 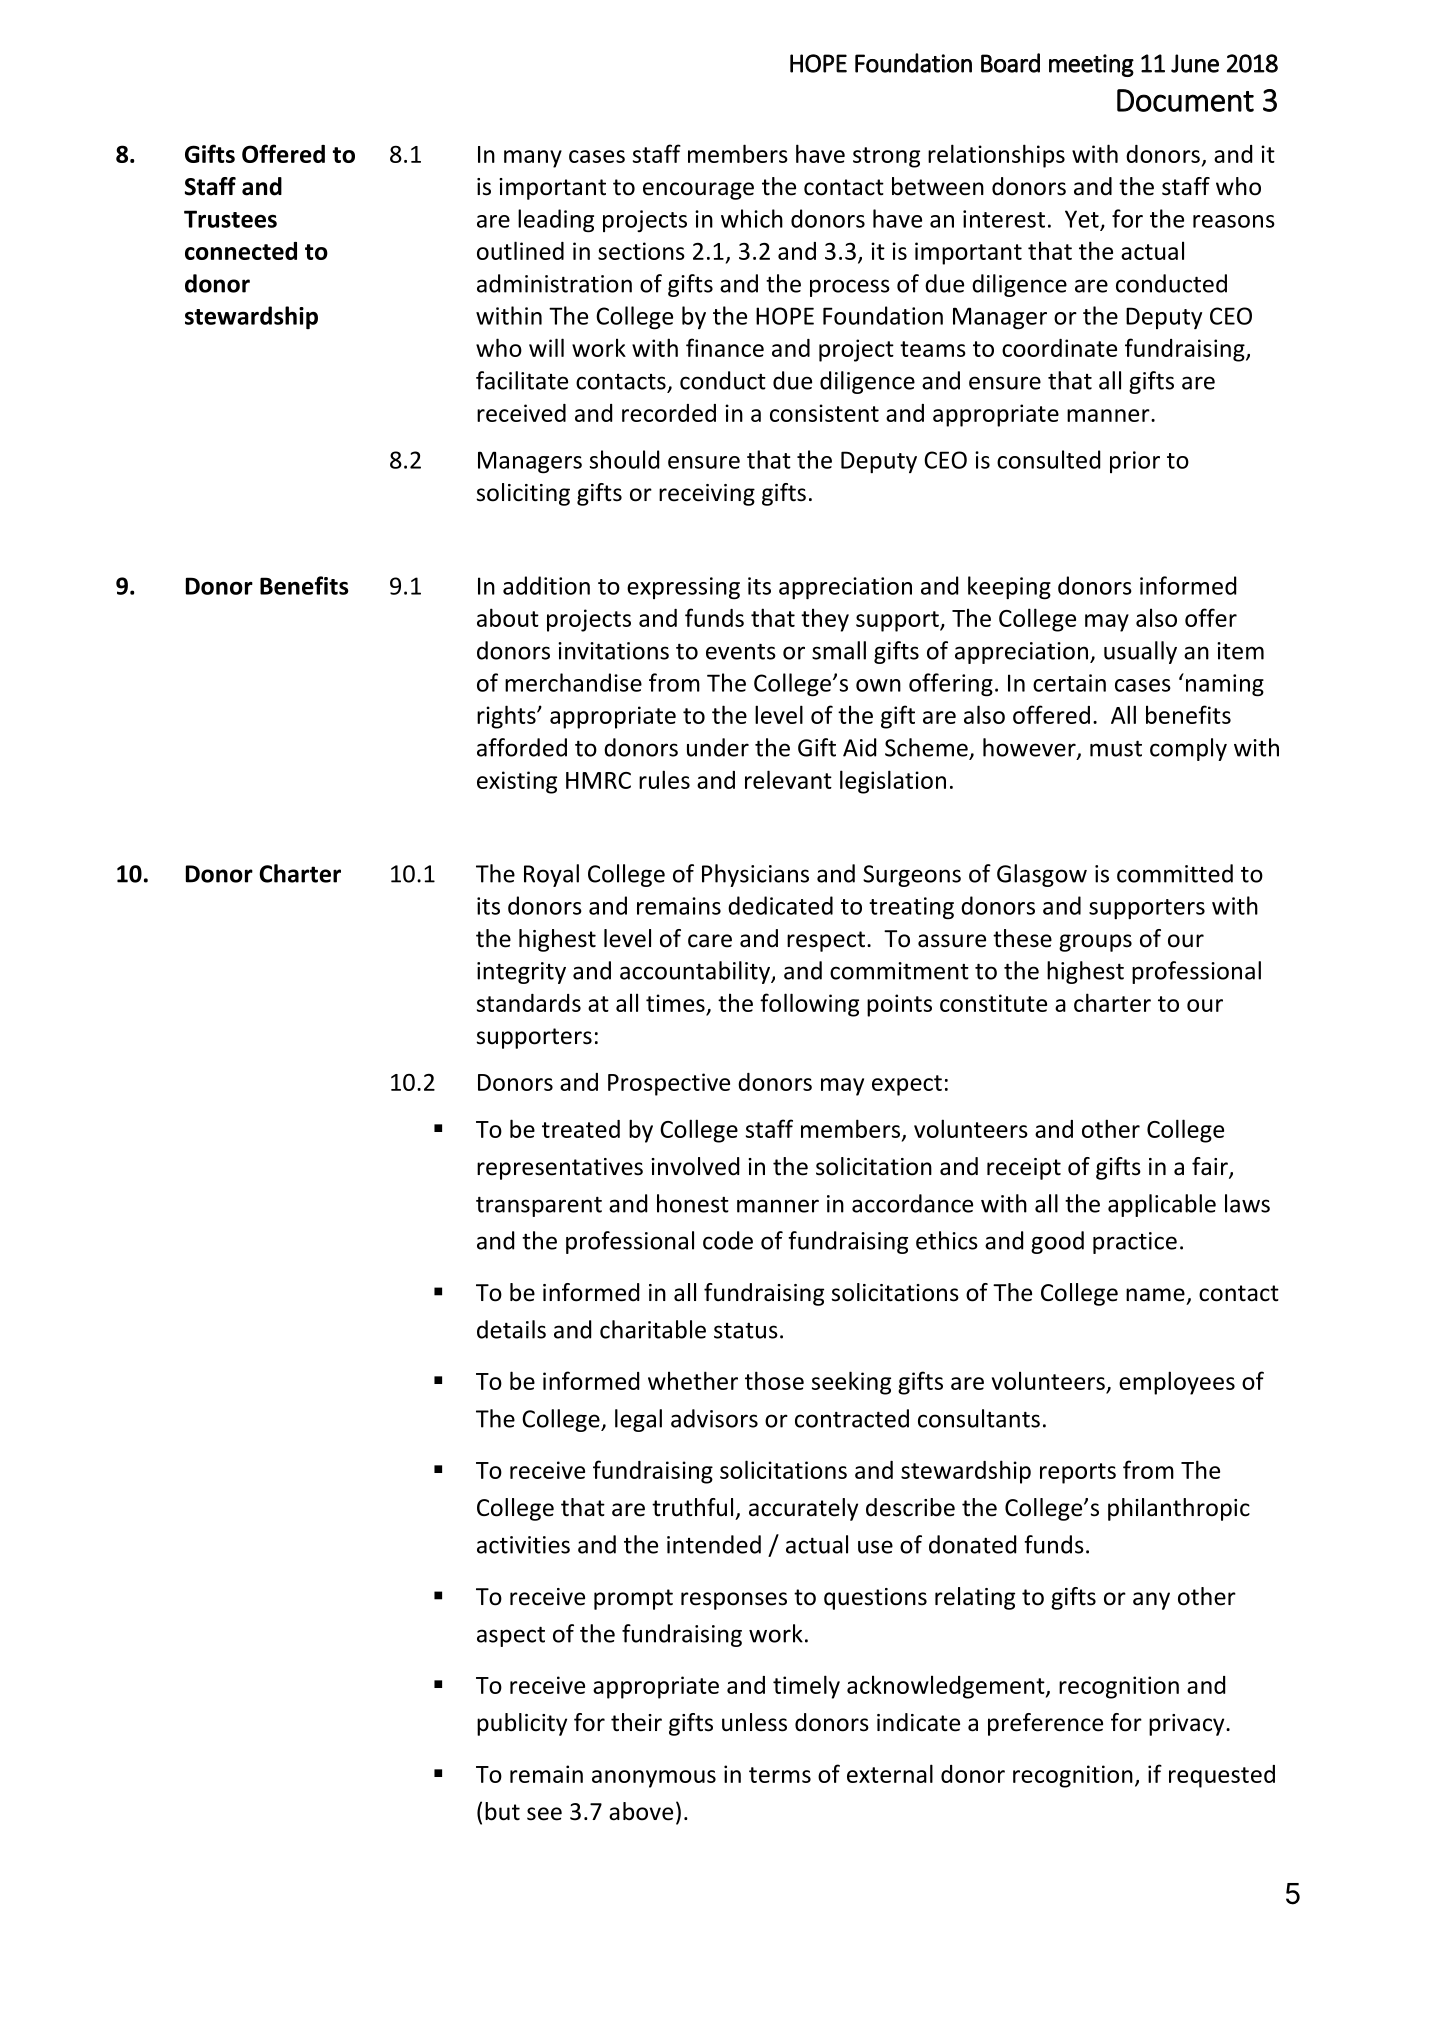 What do you see at coordinates (508, 617) in the screenshot?
I see `about` at bounding box center [508, 617].
